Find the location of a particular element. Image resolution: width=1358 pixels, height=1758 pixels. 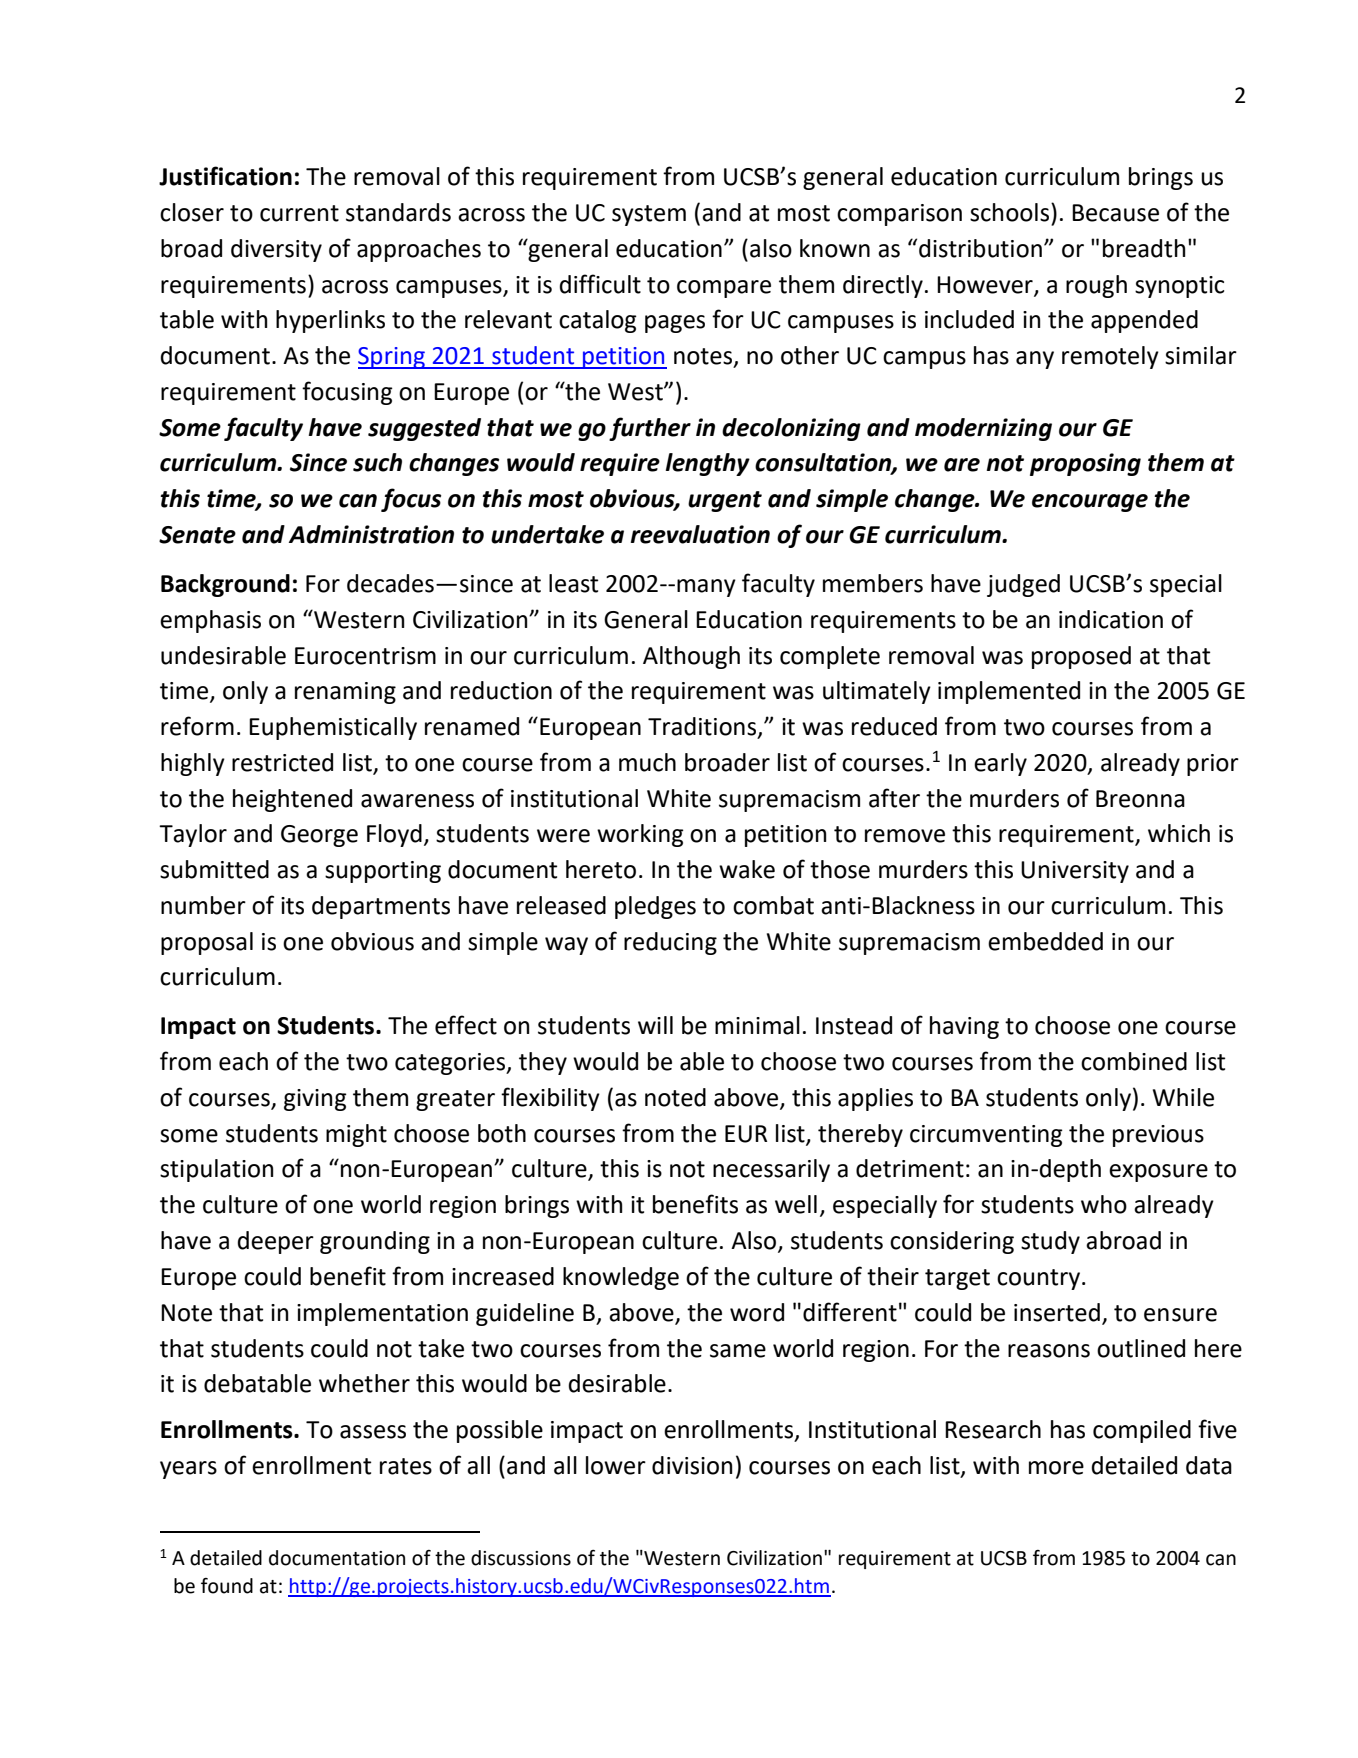

more is located at coordinates (1056, 1468).
